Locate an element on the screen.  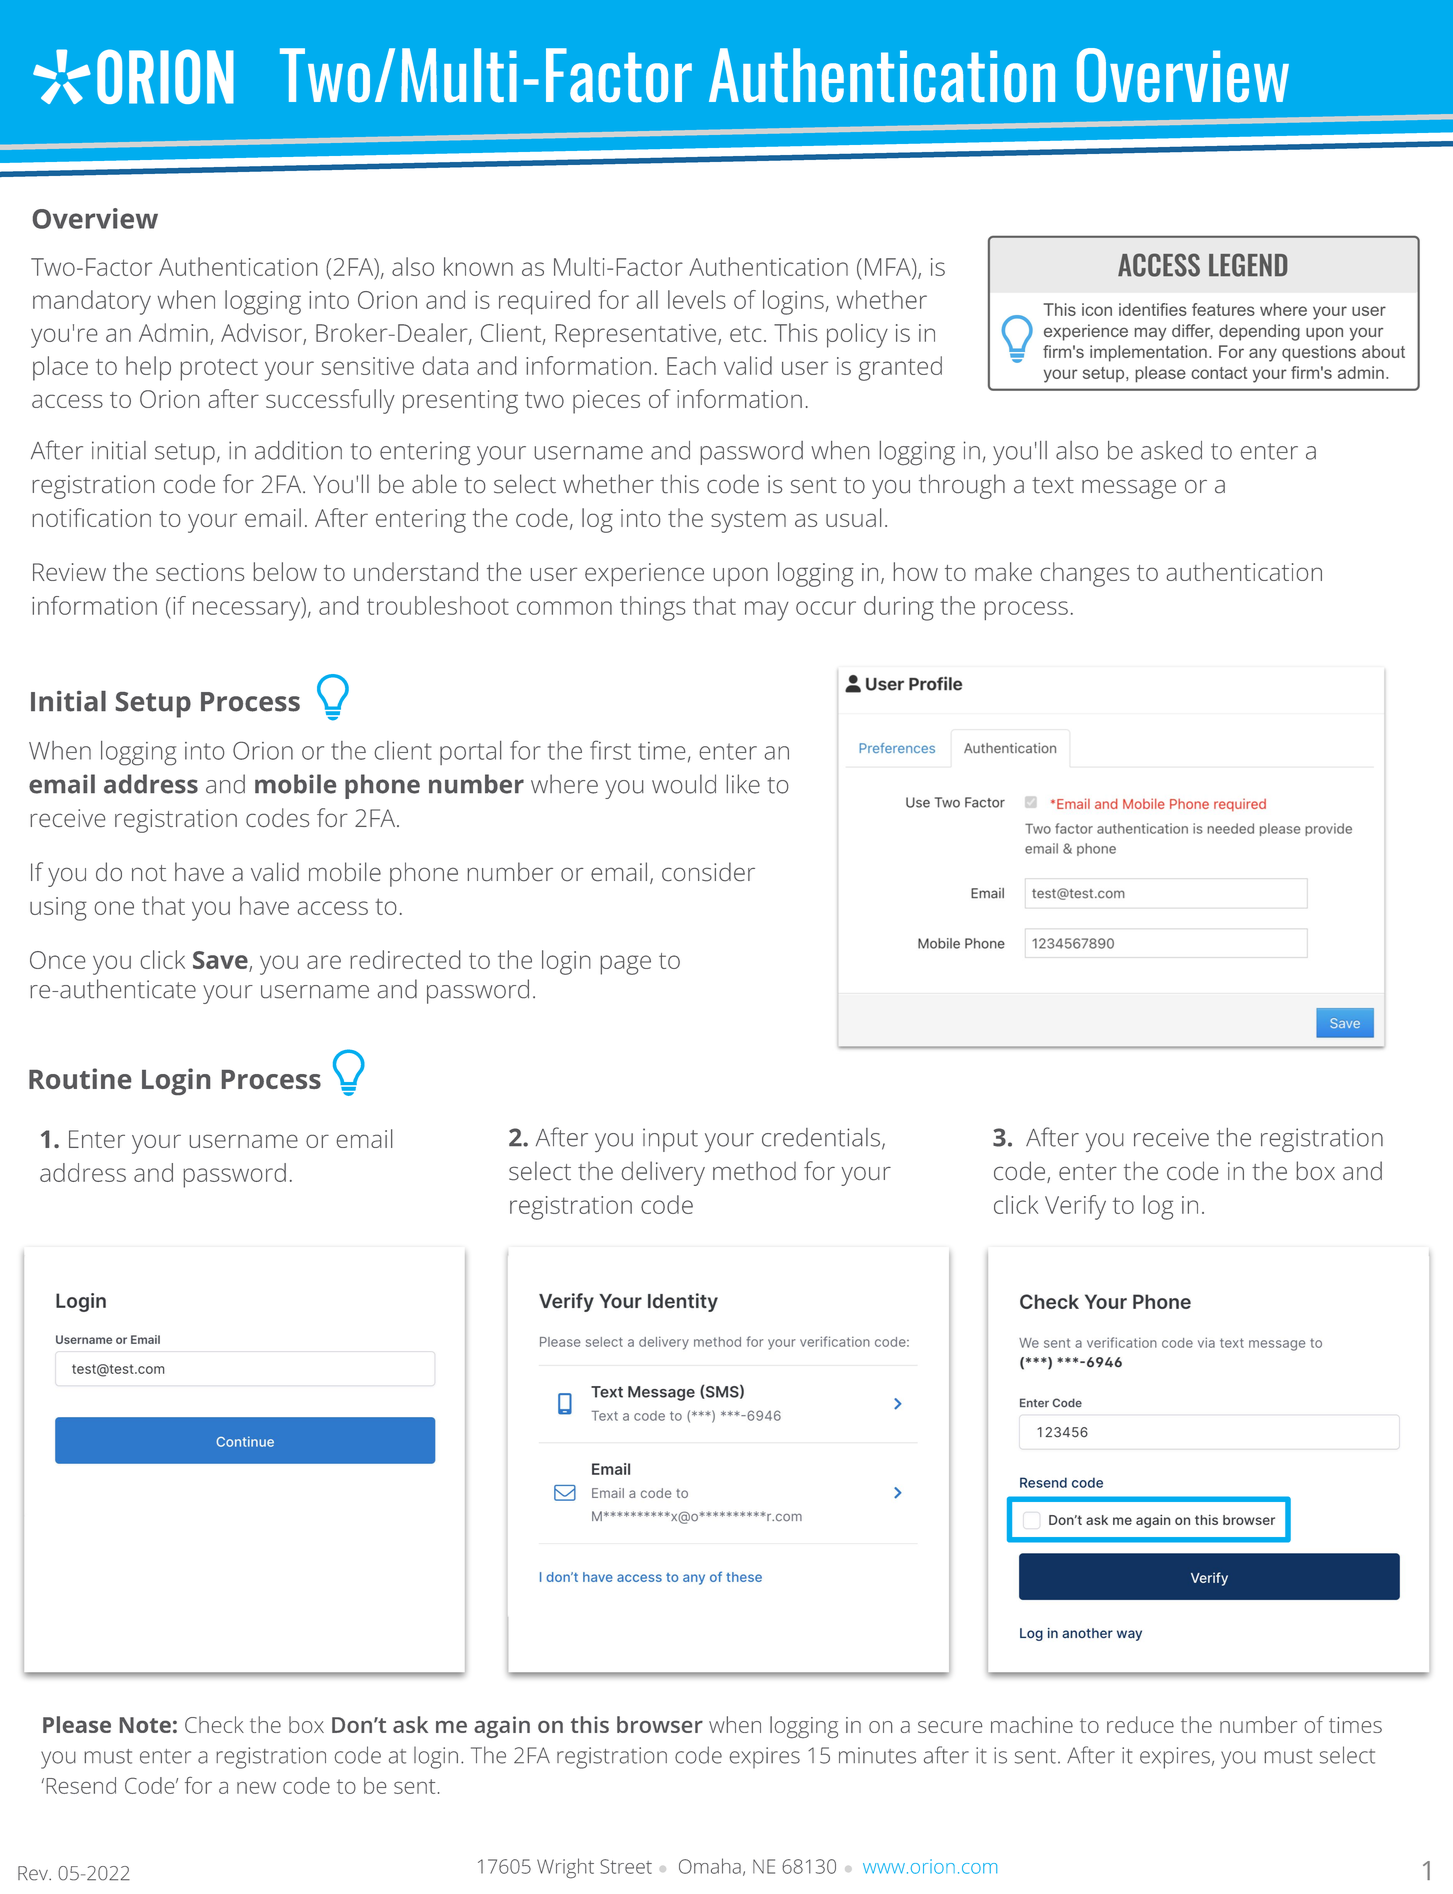
Admin is located at coordinates (173, 332).
